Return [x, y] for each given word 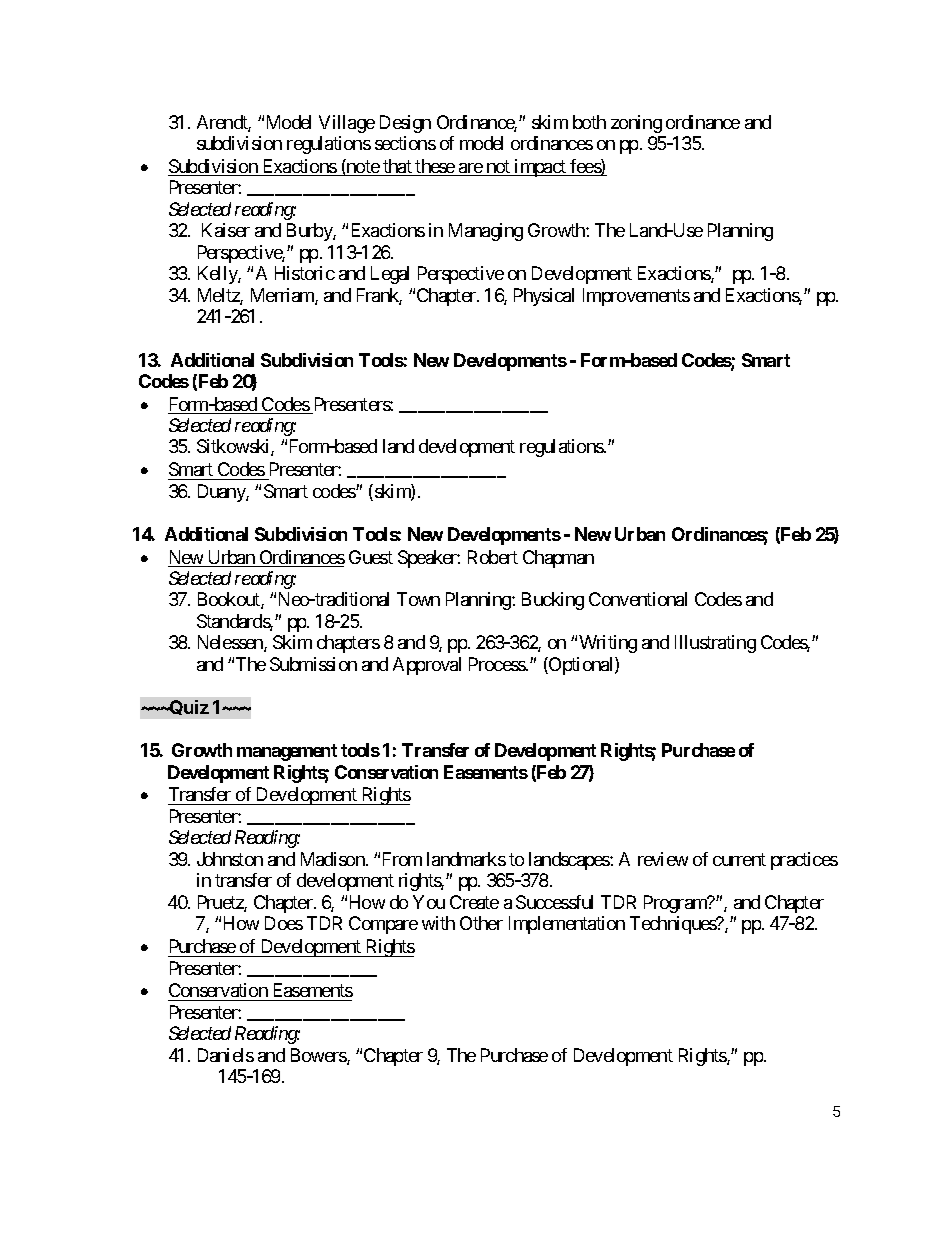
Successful [554, 902]
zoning [636, 124]
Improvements [636, 297]
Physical [544, 297]
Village [347, 124]
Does [284, 923]
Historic [305, 273]
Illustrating [715, 644]
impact [540, 168]
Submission [313, 664]
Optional [581, 666]
